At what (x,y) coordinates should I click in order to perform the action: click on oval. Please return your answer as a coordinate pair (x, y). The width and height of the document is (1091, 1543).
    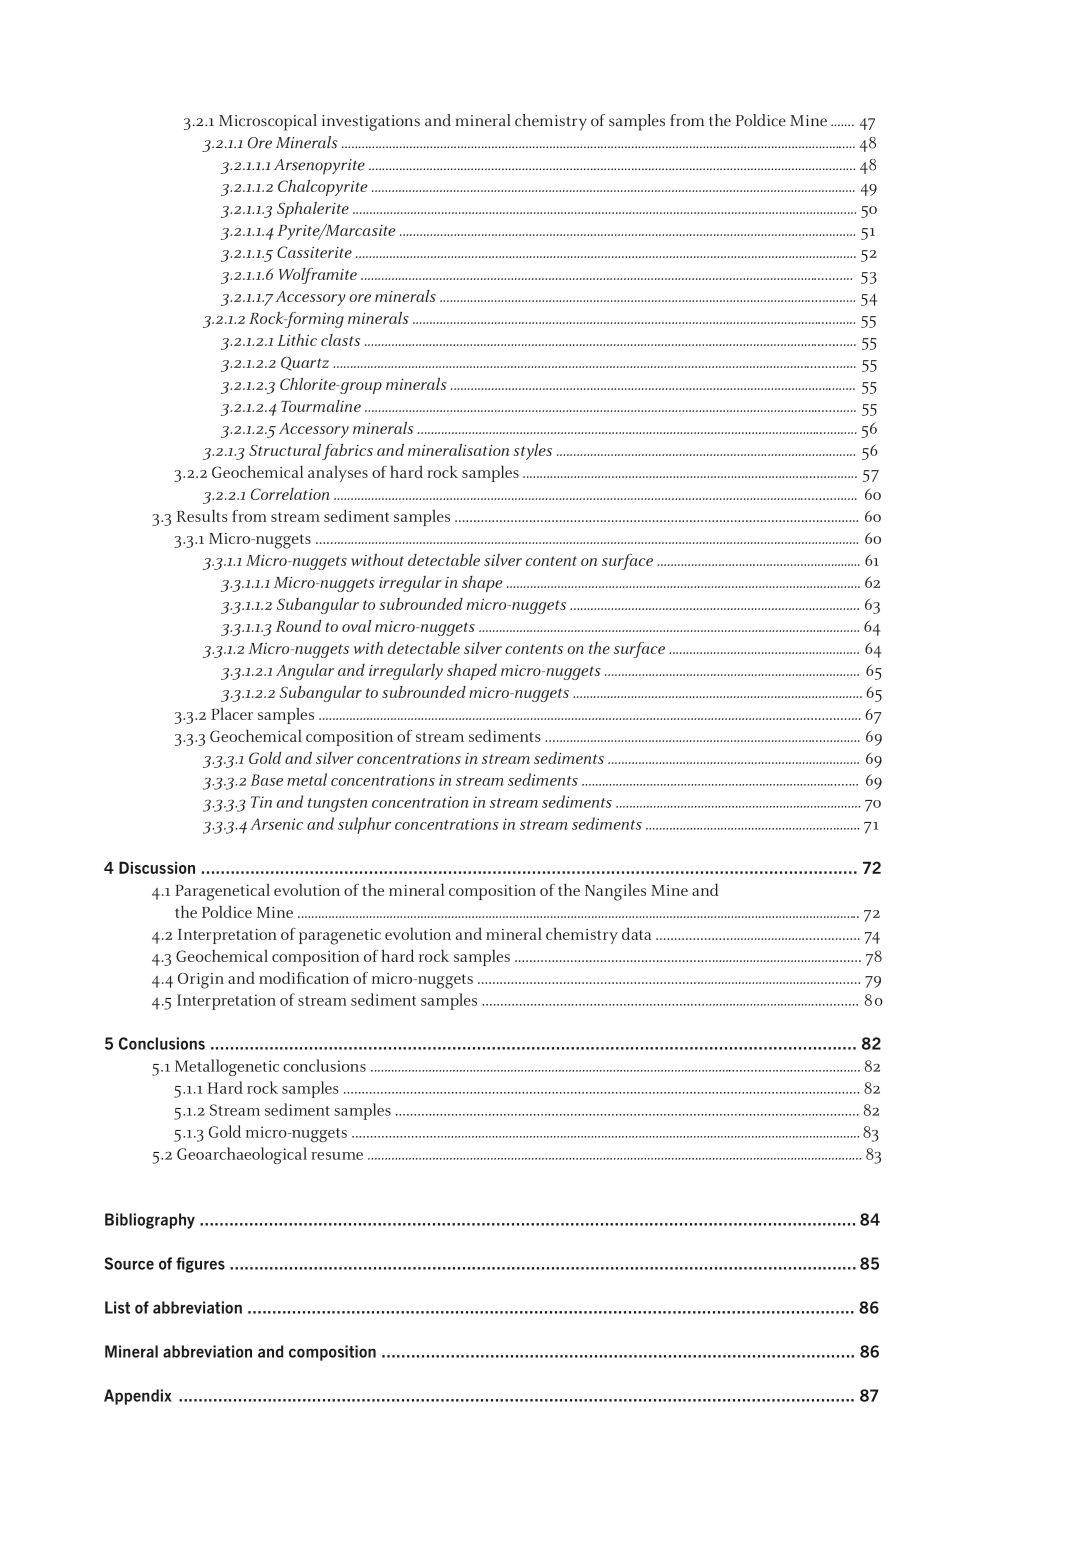
    Looking at the image, I should click on (357, 626).
